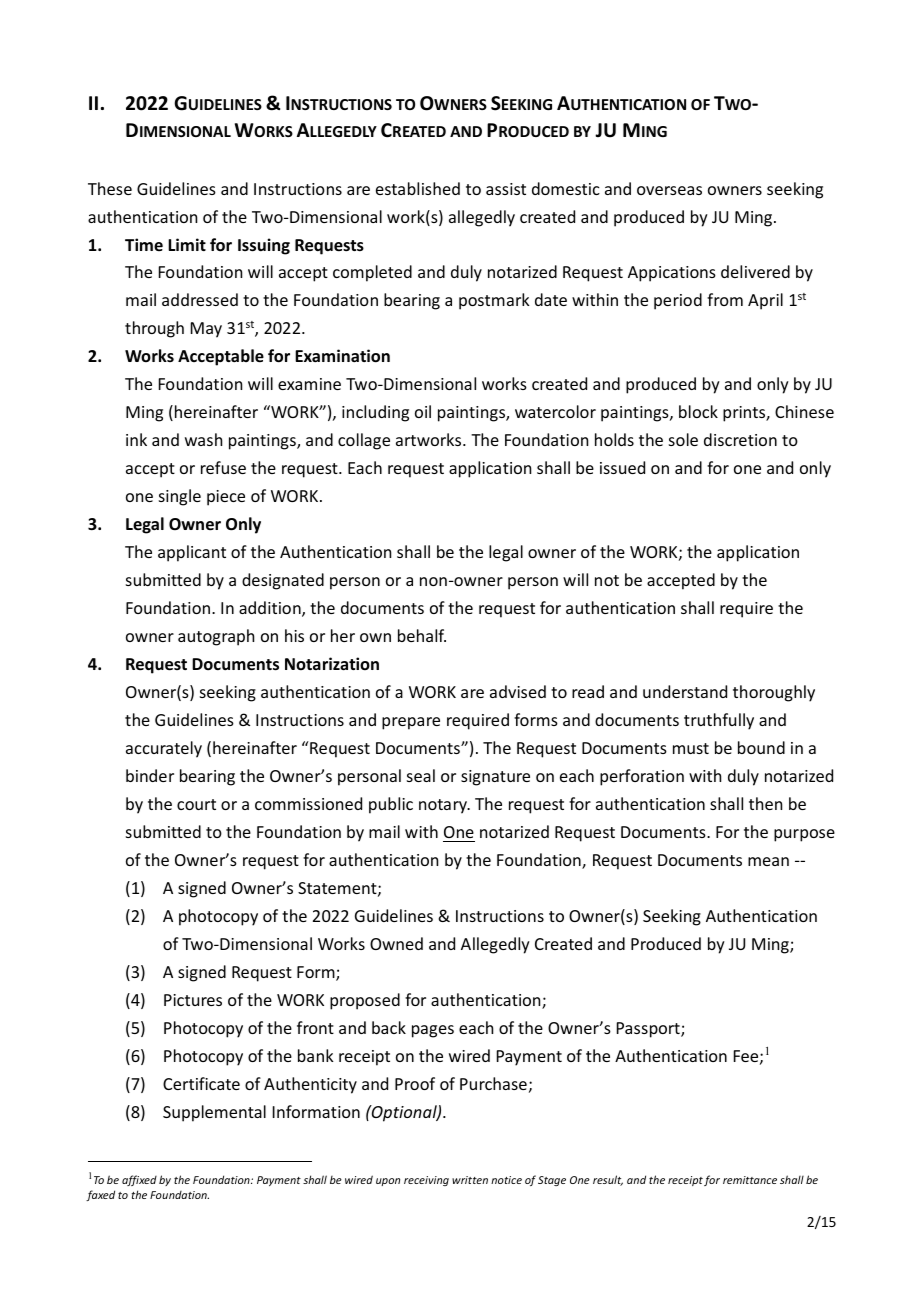 This document has height=1308, width=924. What do you see at coordinates (139, 1180) in the document?
I see `affixed` at bounding box center [139, 1180].
